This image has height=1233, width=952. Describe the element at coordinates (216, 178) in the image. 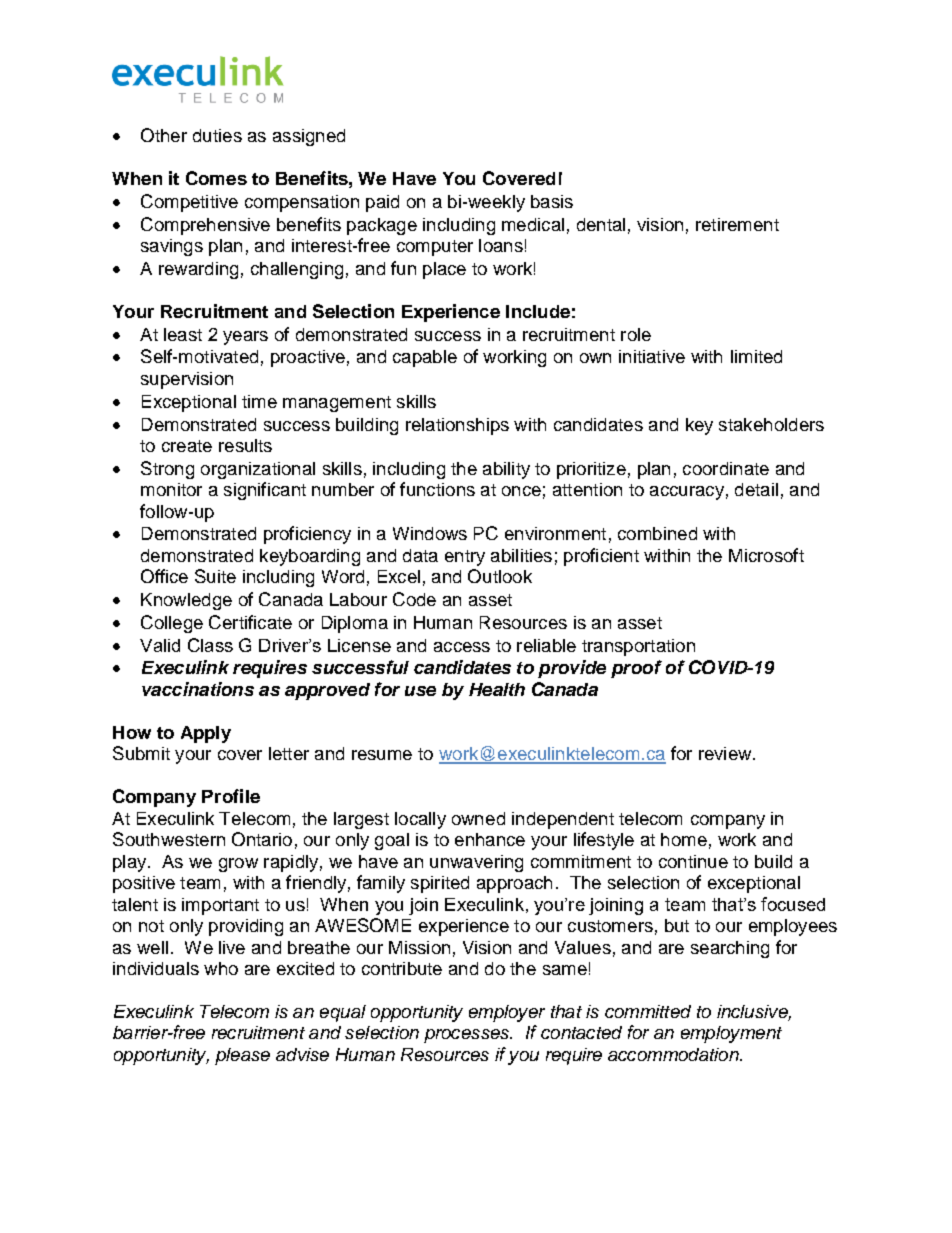

I see `Comes` at that location.
